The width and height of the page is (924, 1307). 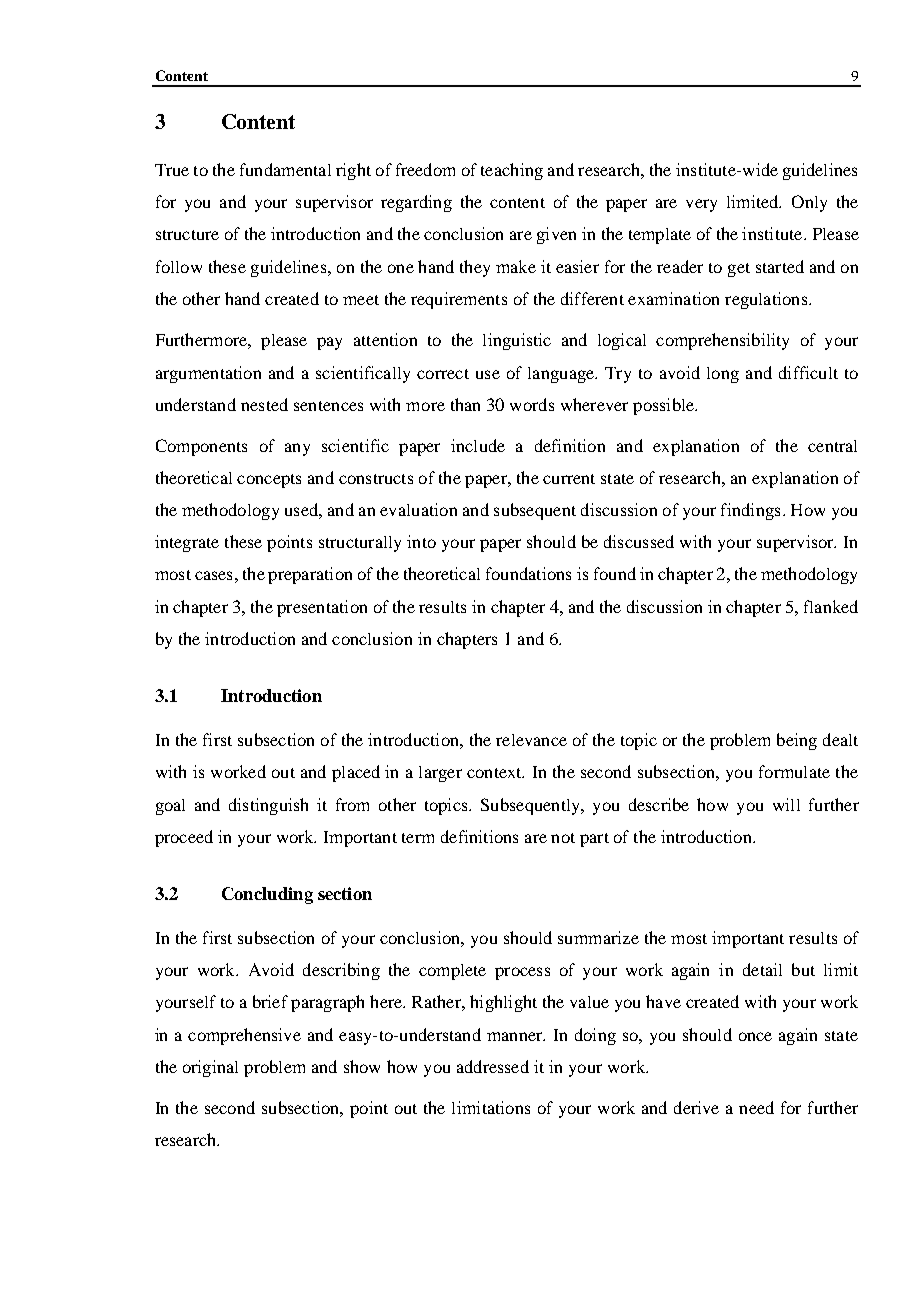 I want to click on addressed, so click(x=493, y=1066).
